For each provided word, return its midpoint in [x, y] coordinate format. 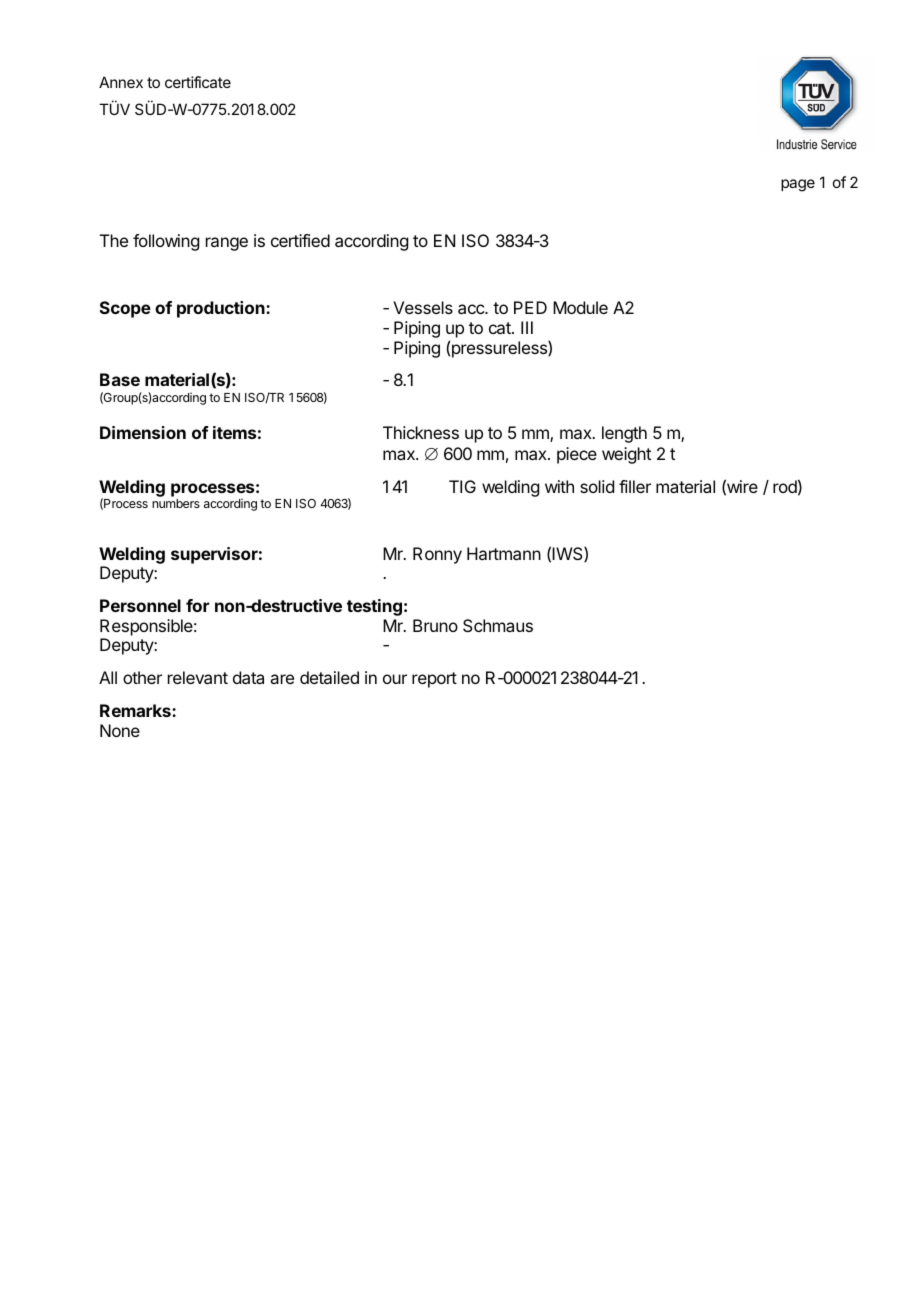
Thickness [421, 432]
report [434, 680]
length [624, 434]
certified [300, 240]
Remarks [136, 710]
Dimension [143, 432]
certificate [198, 82]
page [798, 185]
